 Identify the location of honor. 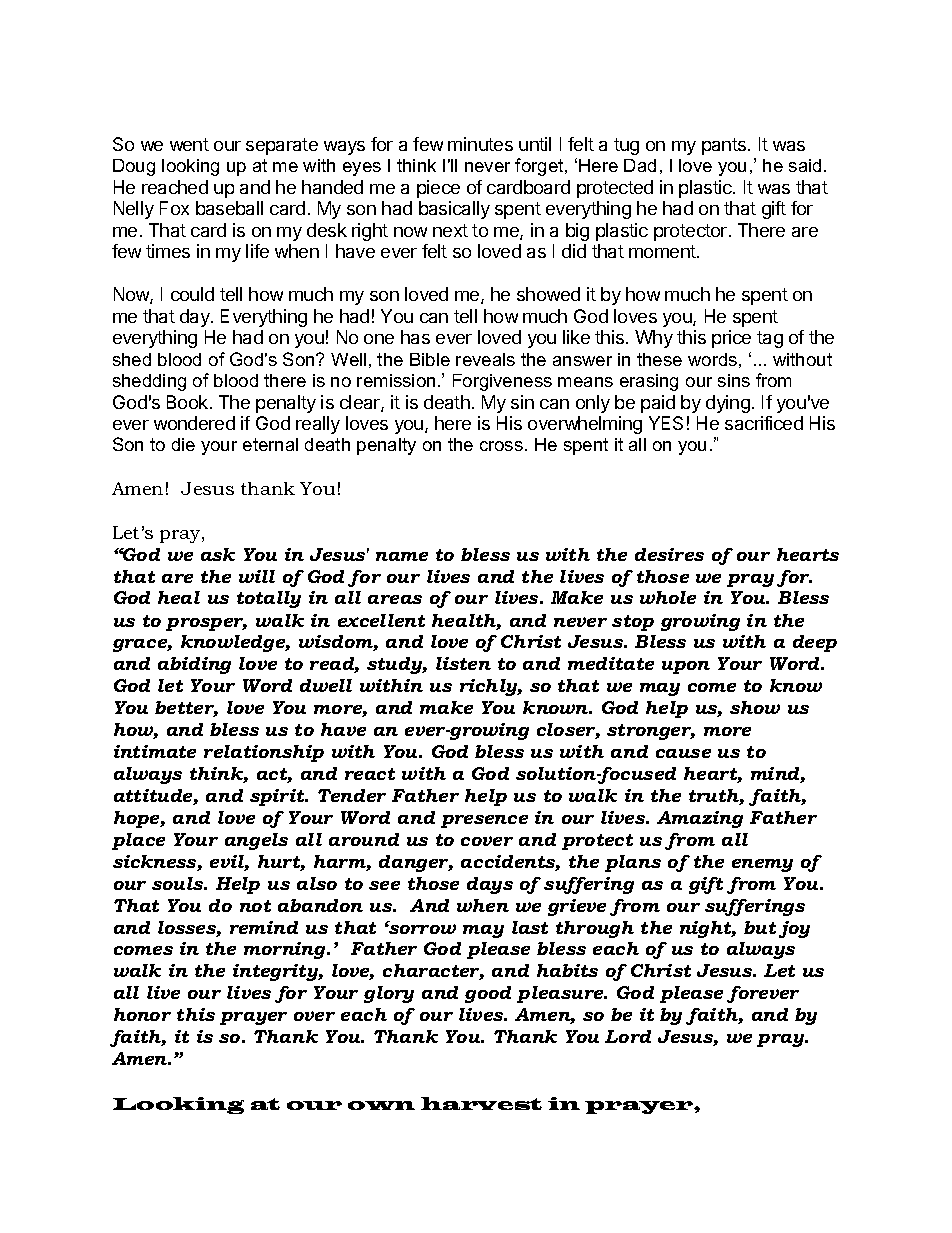
(142, 1014).
